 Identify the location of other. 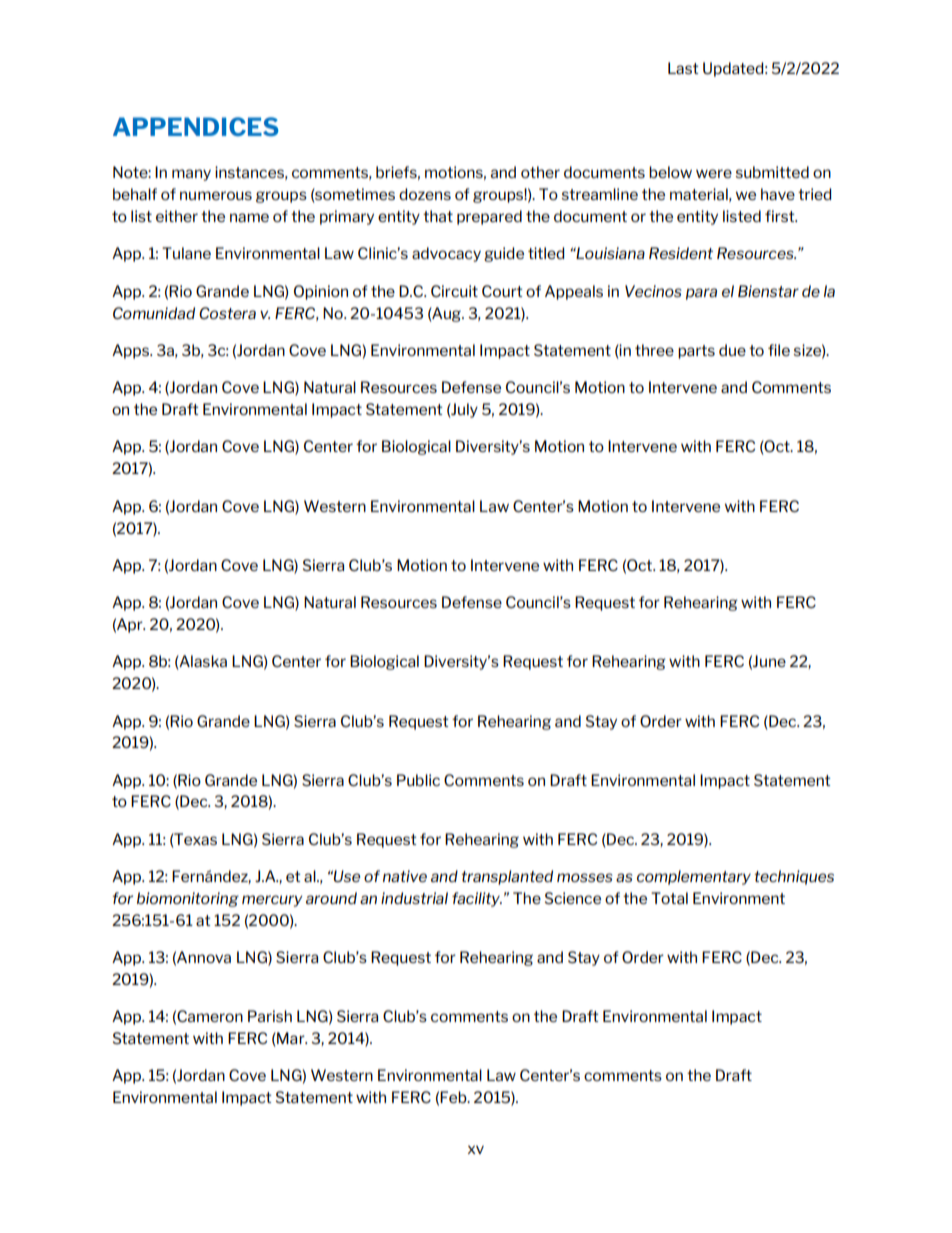
(540, 172).
